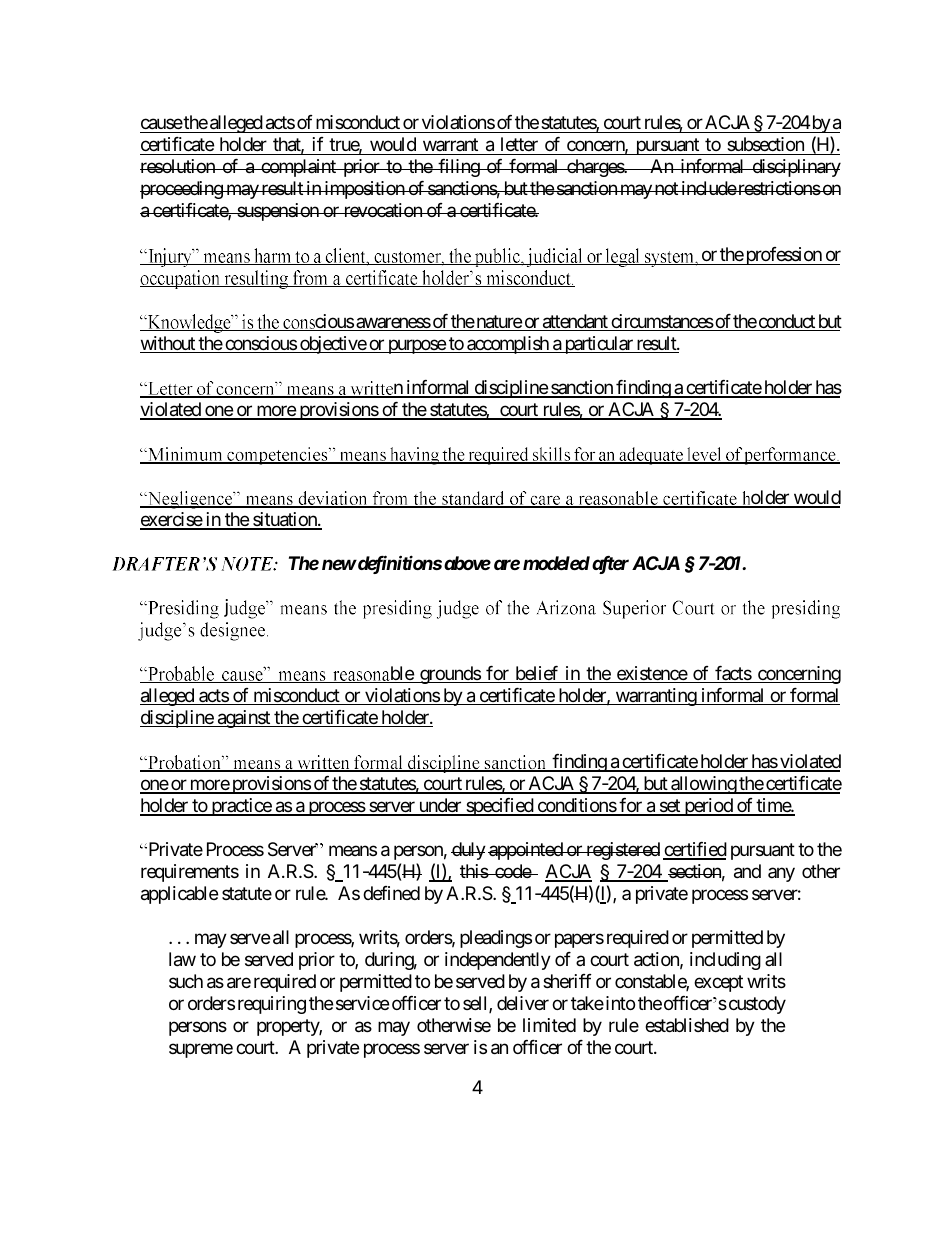 The width and height of the image is (952, 1233). What do you see at coordinates (272, 1005) in the image?
I see `requiring` at bounding box center [272, 1005].
